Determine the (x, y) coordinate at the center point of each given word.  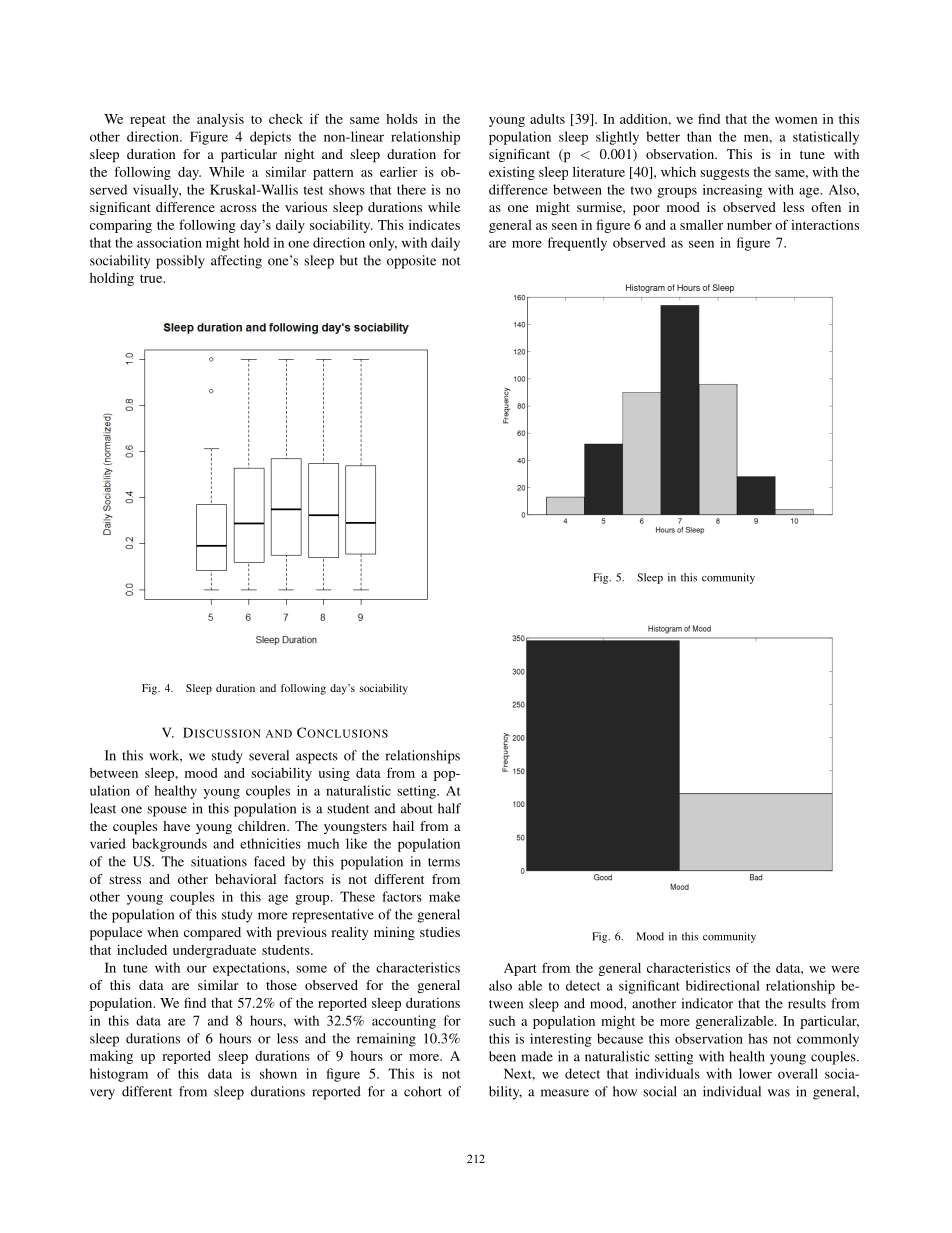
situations (219, 861)
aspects (317, 758)
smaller (701, 225)
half (449, 808)
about (417, 808)
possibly (180, 262)
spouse (167, 811)
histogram (119, 1075)
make (444, 896)
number (749, 225)
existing (512, 173)
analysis (220, 120)
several (269, 755)
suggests (724, 174)
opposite (411, 262)
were (845, 969)
